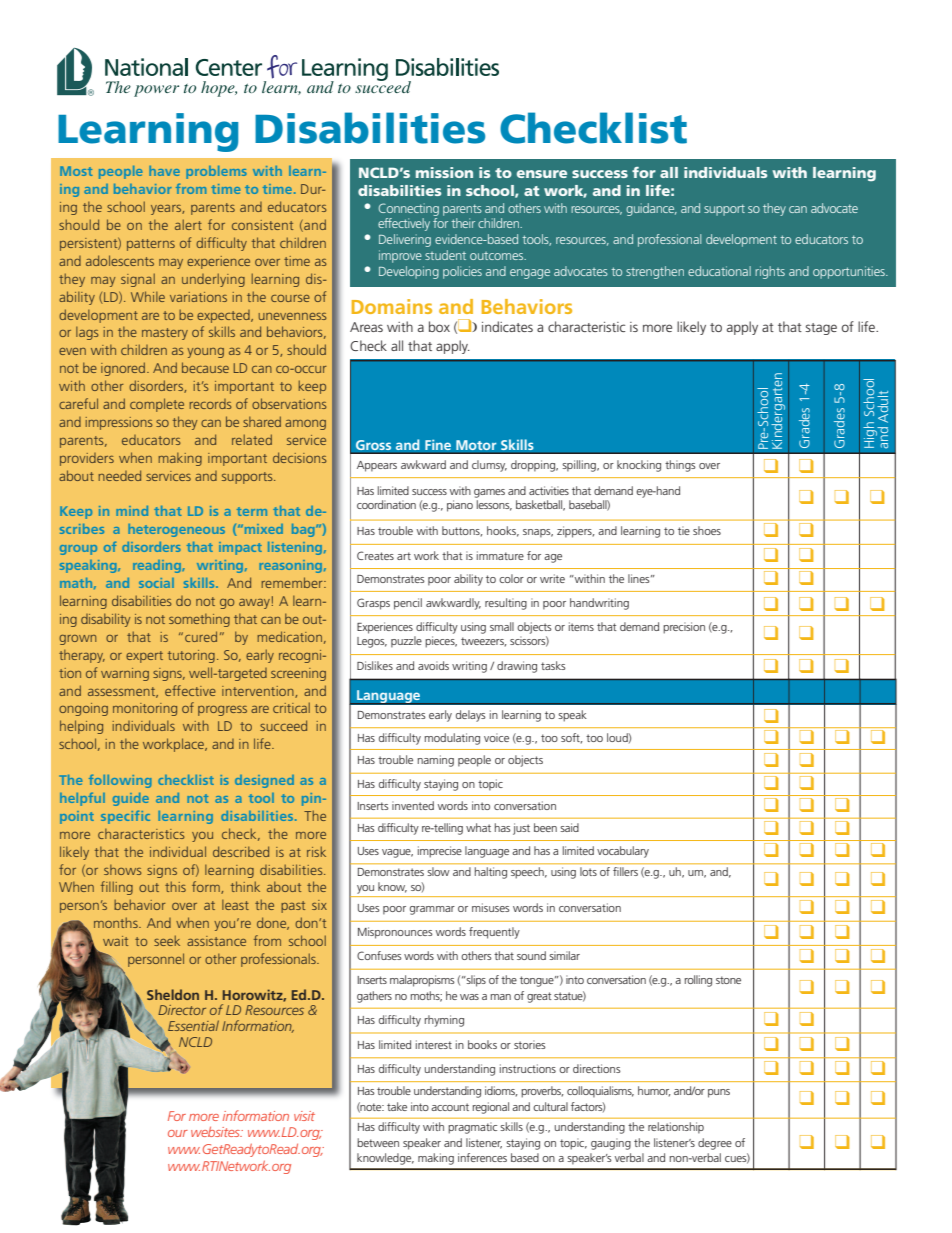  Describe the element at coordinates (188, 224) in the screenshot. I see `alert` at that location.
